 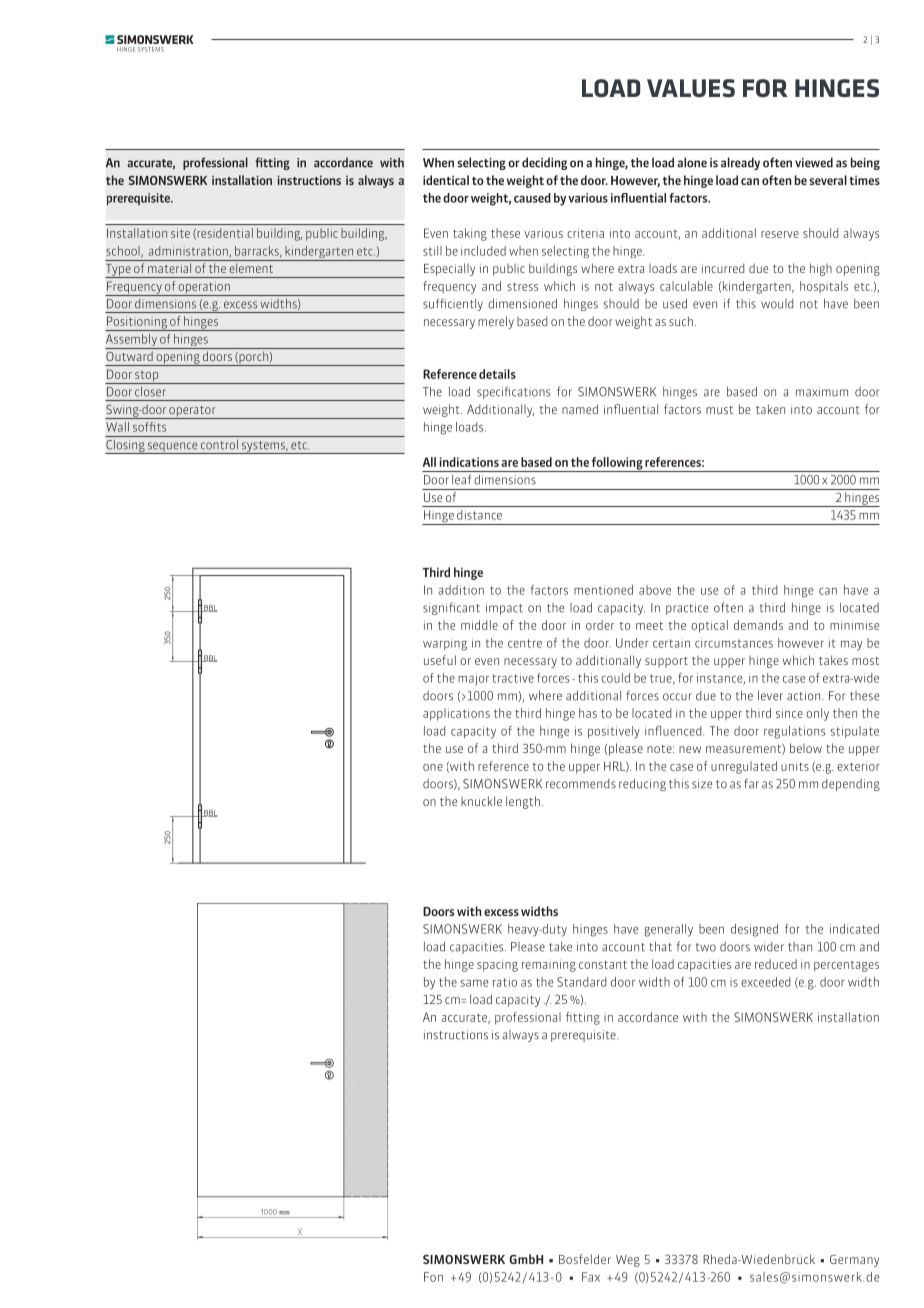 What do you see at coordinates (192, 412) in the screenshot?
I see `operator` at bounding box center [192, 412].
